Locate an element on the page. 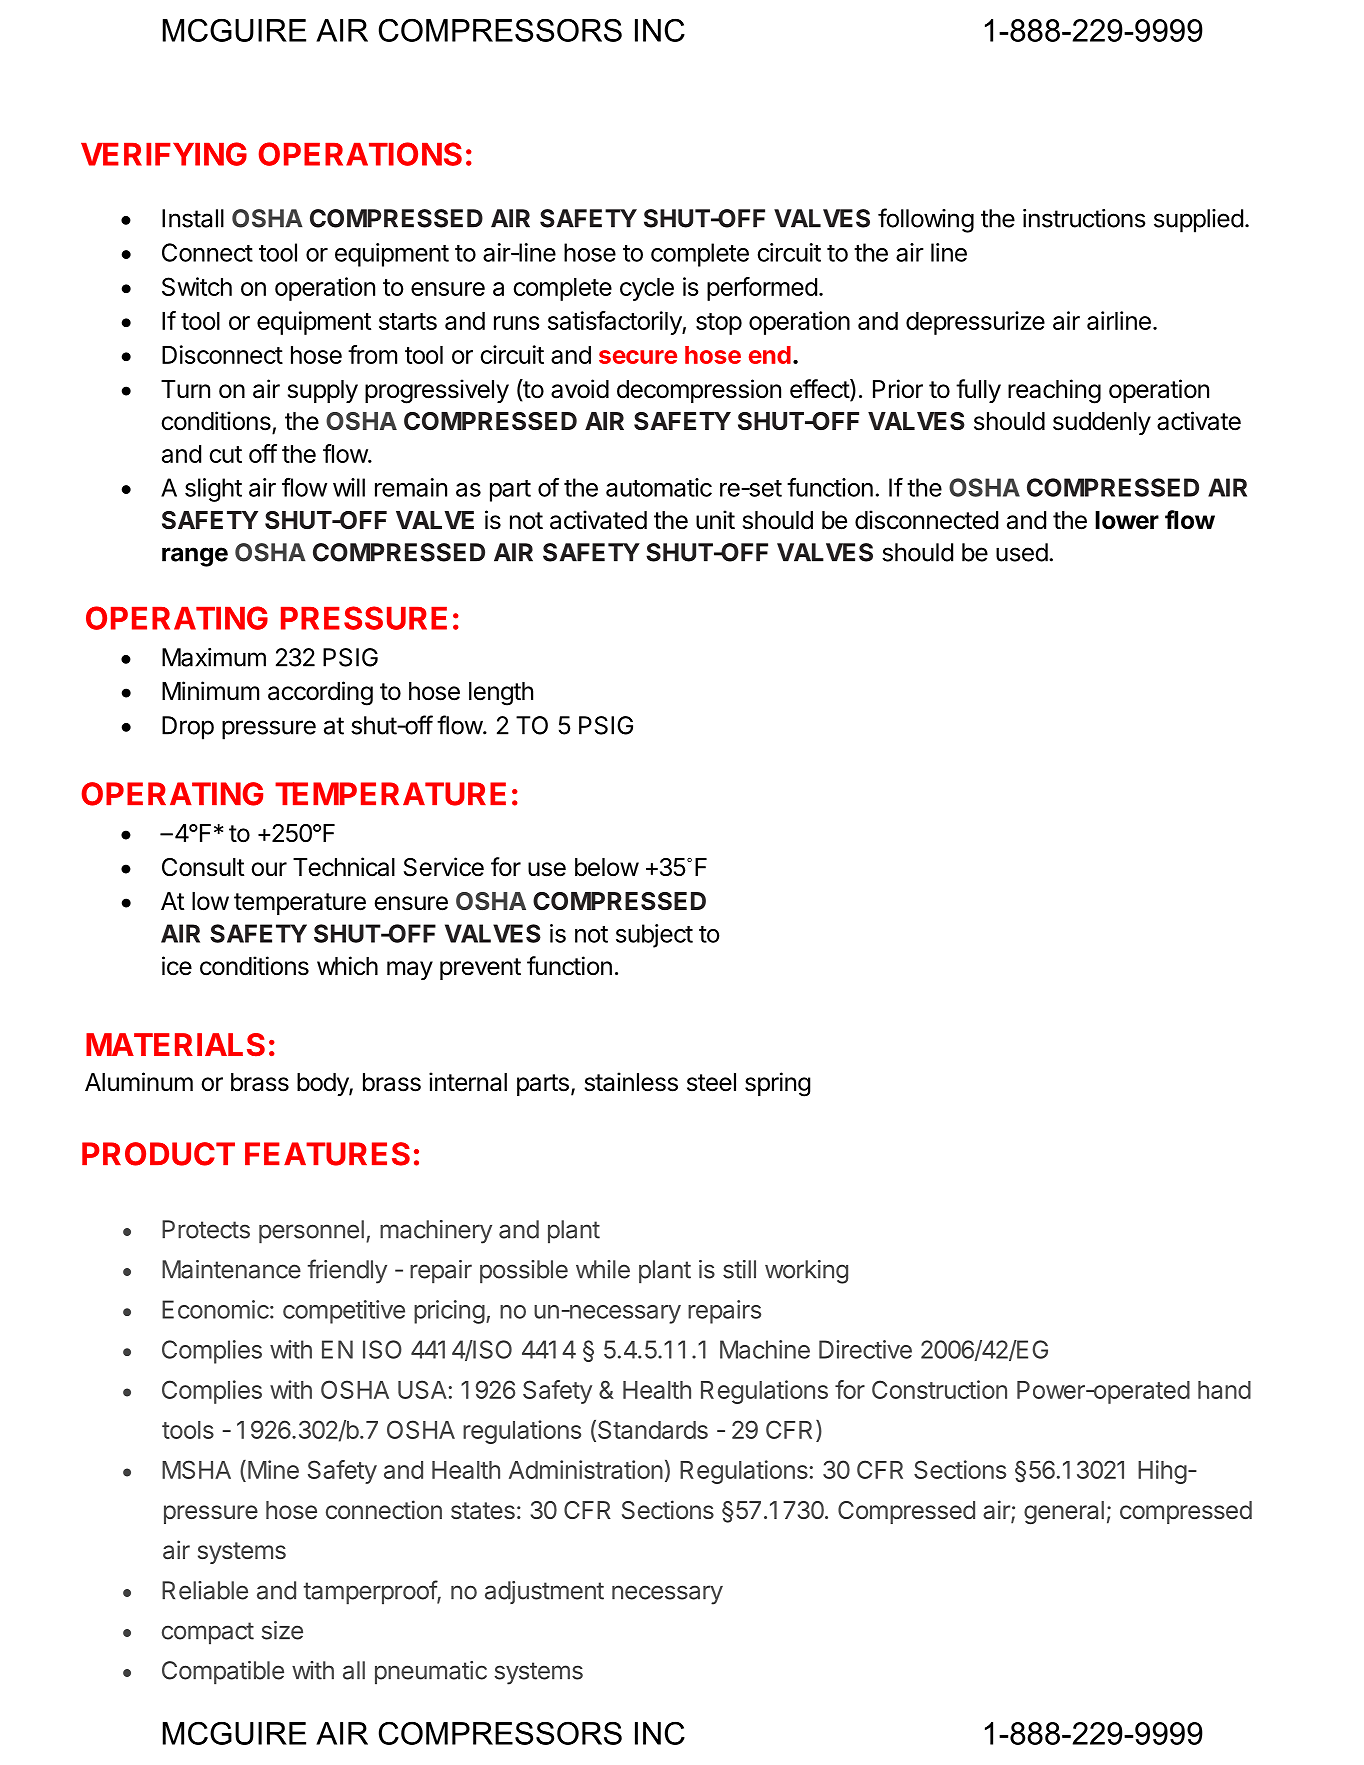 This document has width=1364, height=1765. size is located at coordinates (282, 1630).
